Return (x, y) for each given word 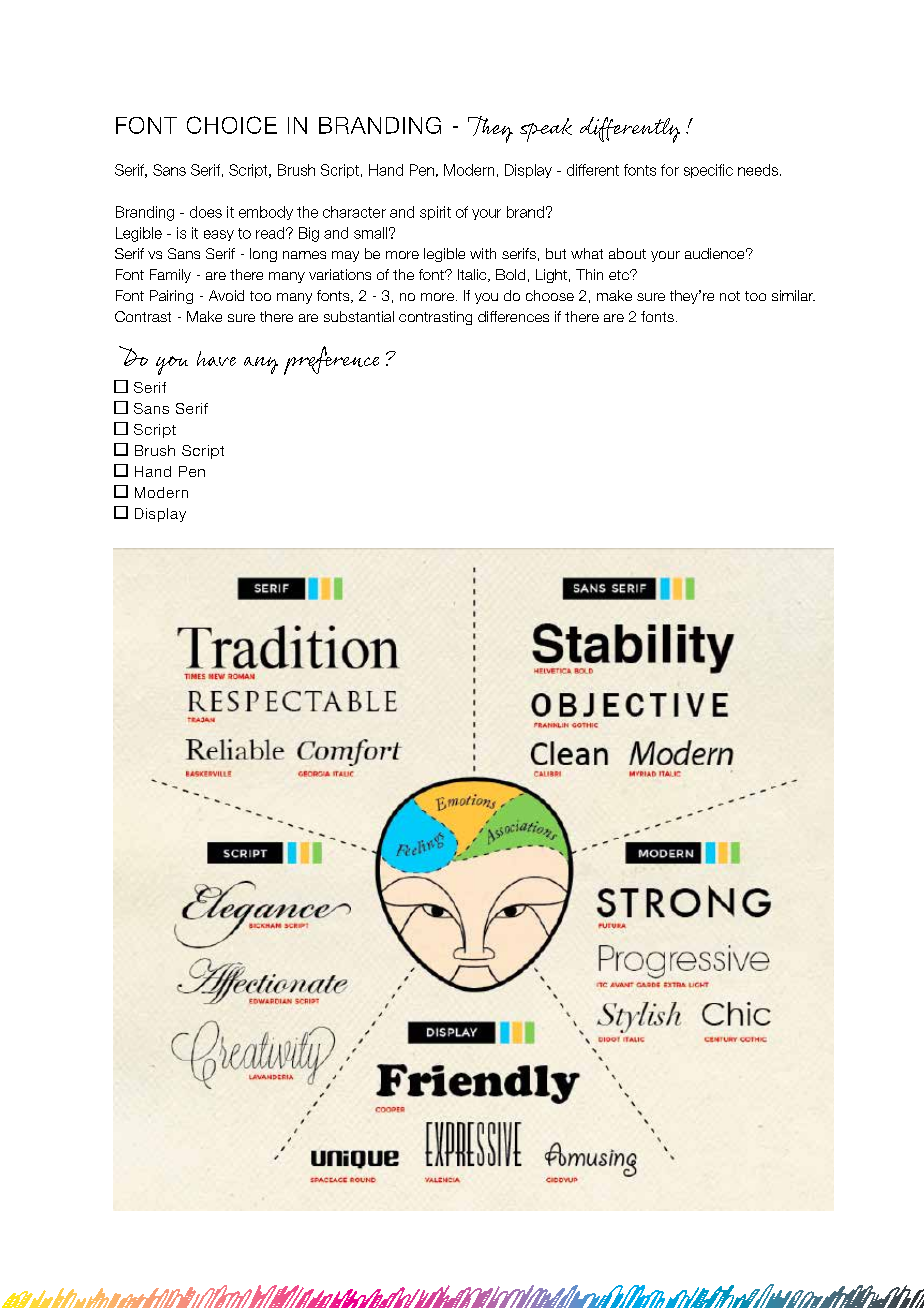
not (730, 296)
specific (708, 171)
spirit (435, 213)
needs (758, 170)
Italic (473, 275)
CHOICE (232, 125)
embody (266, 213)
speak (546, 130)
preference (331, 360)
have (216, 358)
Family (170, 276)
